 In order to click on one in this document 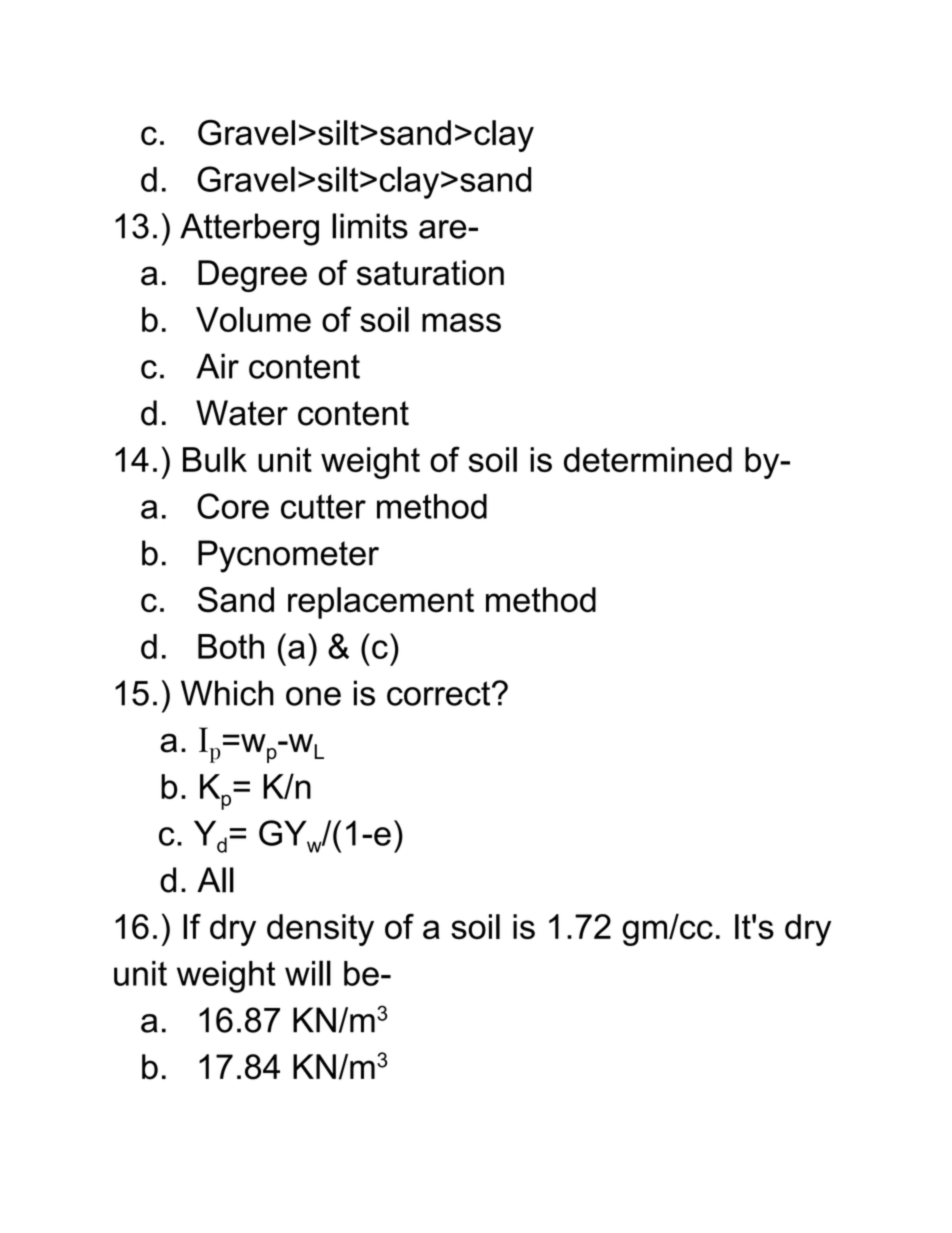, I will do `click(313, 696)`.
